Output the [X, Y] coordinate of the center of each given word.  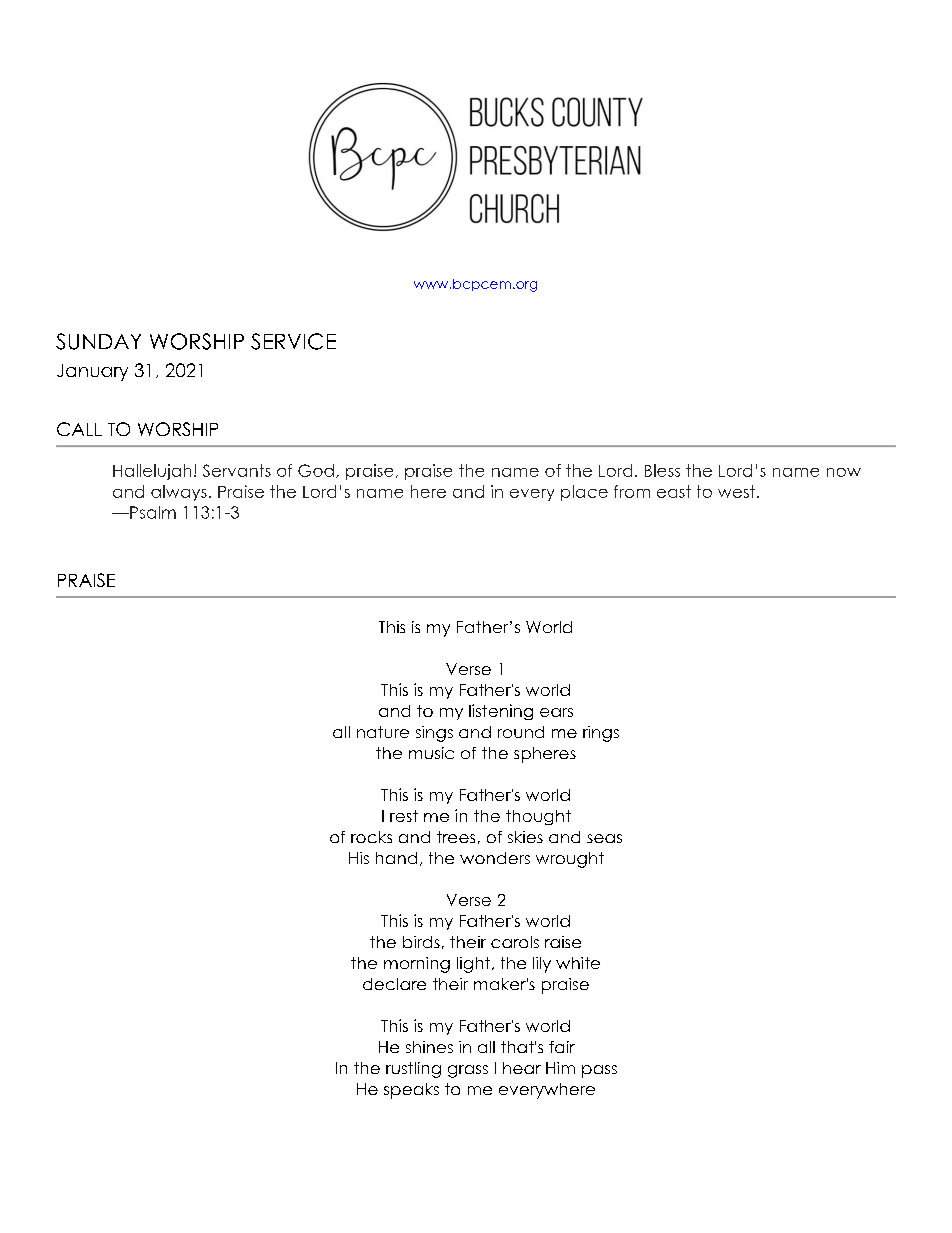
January [92, 372]
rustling [413, 1070]
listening [501, 712]
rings [601, 734]
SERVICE [293, 341]
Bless [662, 470]
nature [383, 732]
